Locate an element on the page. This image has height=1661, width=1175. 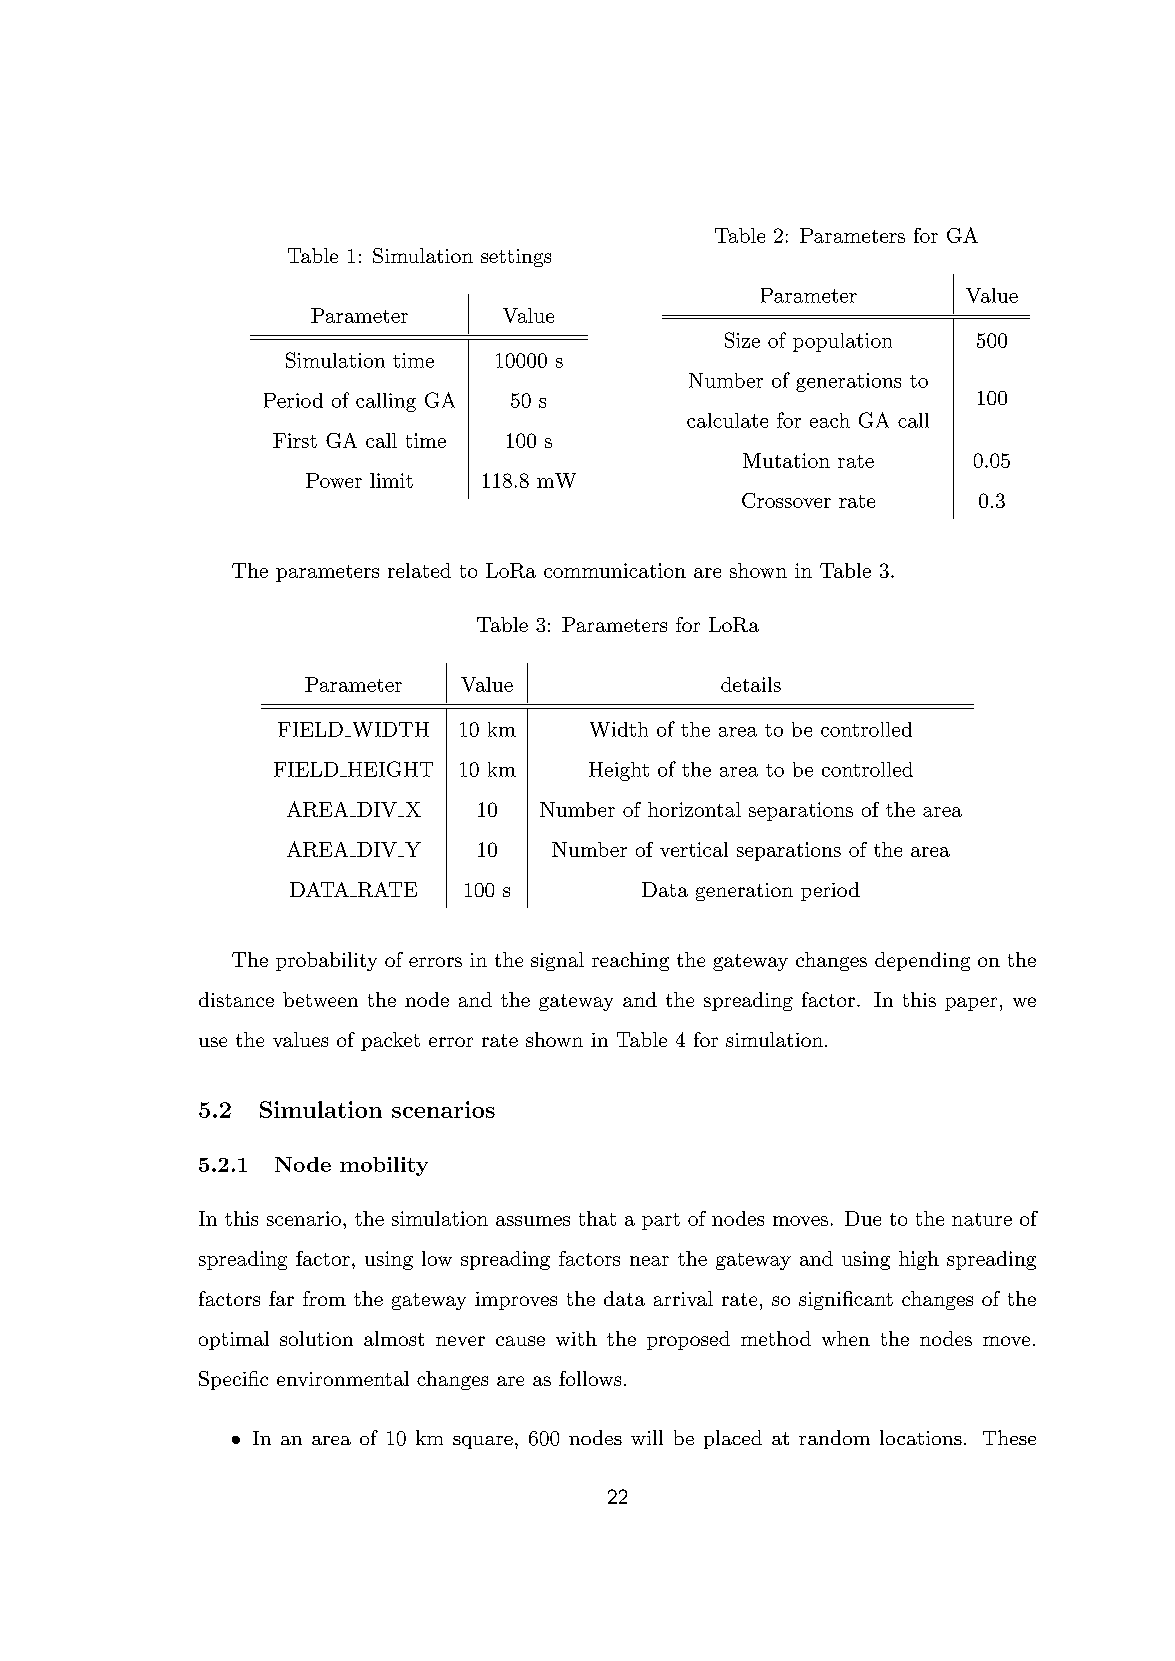
Size is located at coordinates (742, 340).
